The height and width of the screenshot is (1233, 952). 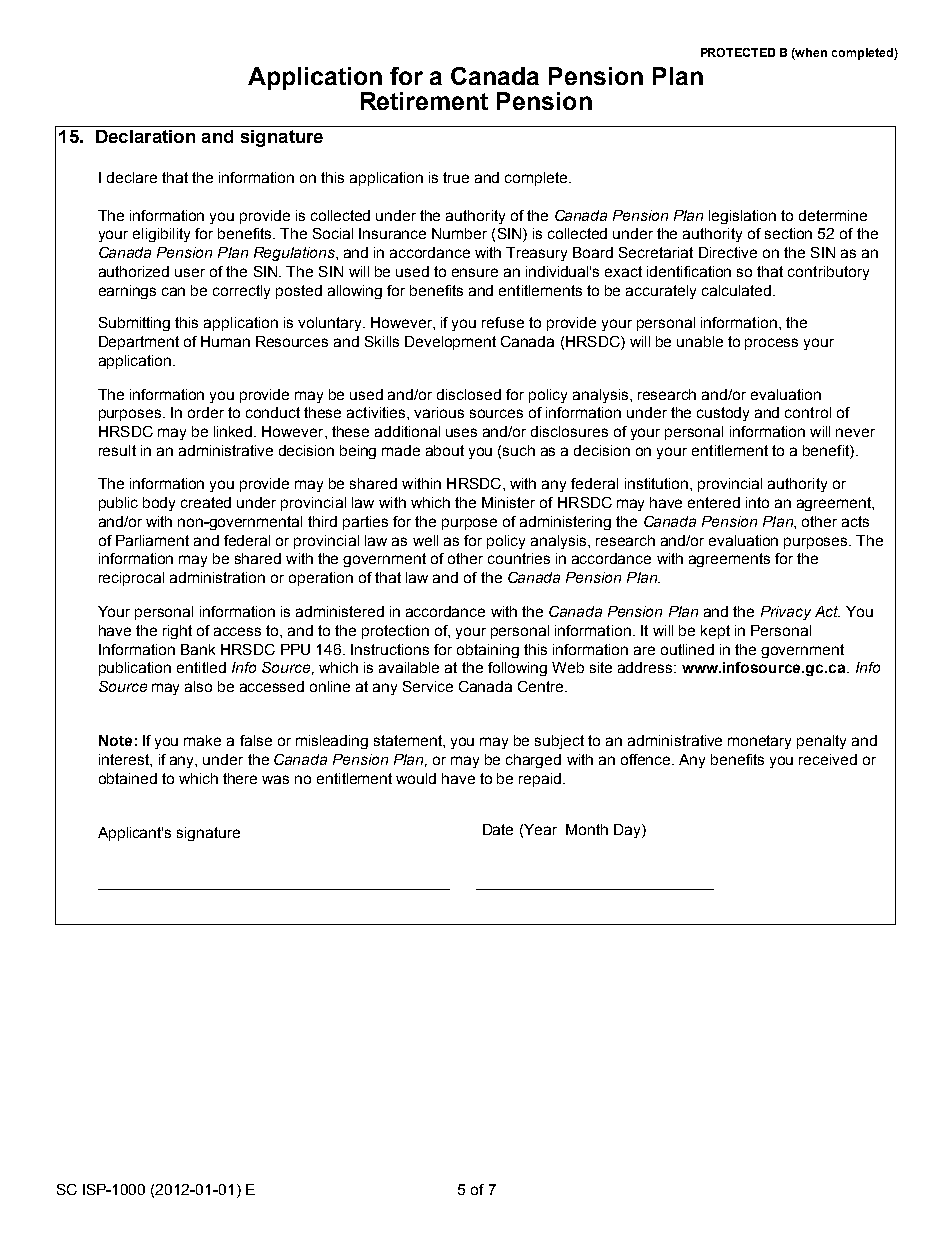 I want to click on Retirement, so click(x=424, y=101).
